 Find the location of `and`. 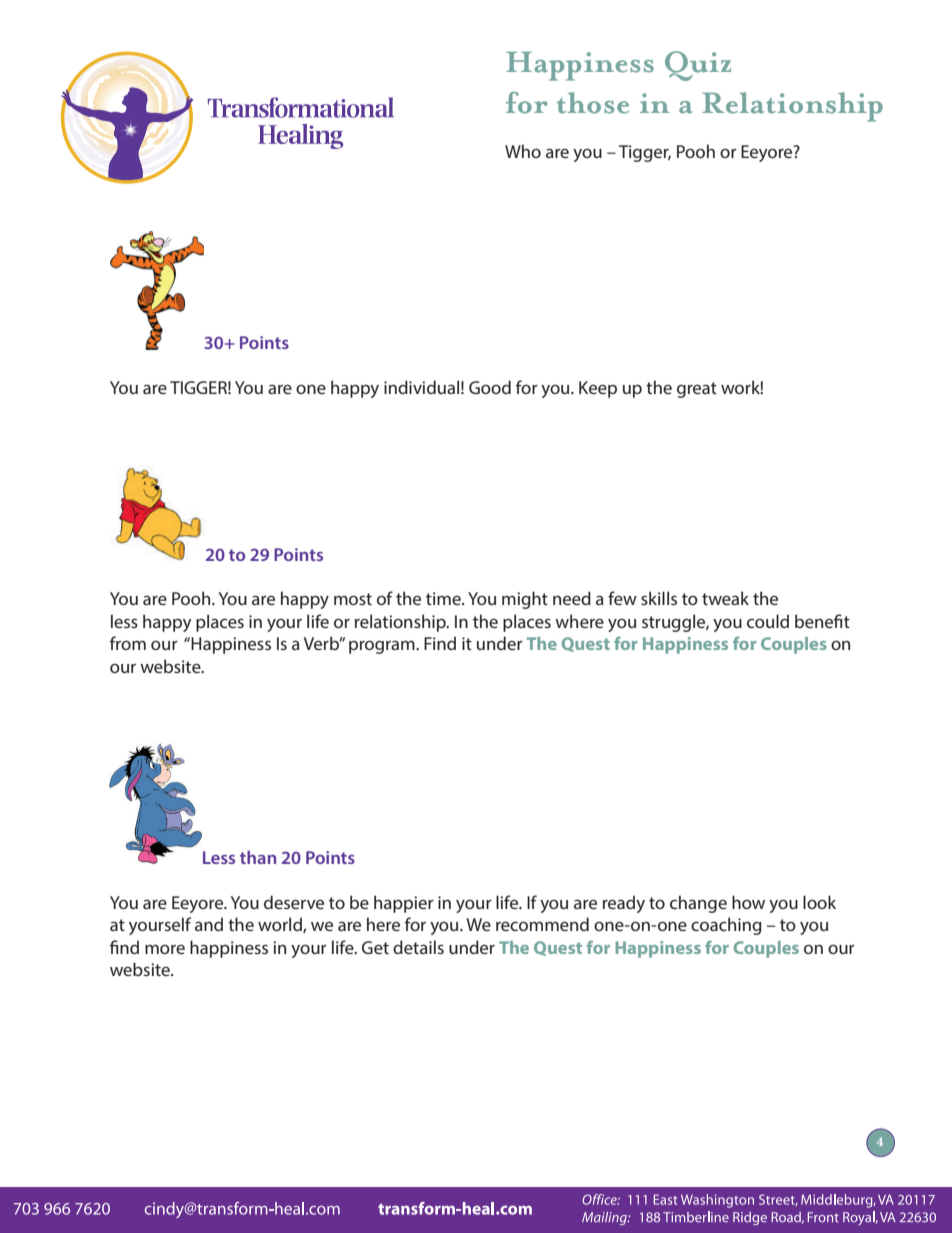

and is located at coordinates (209, 924).
